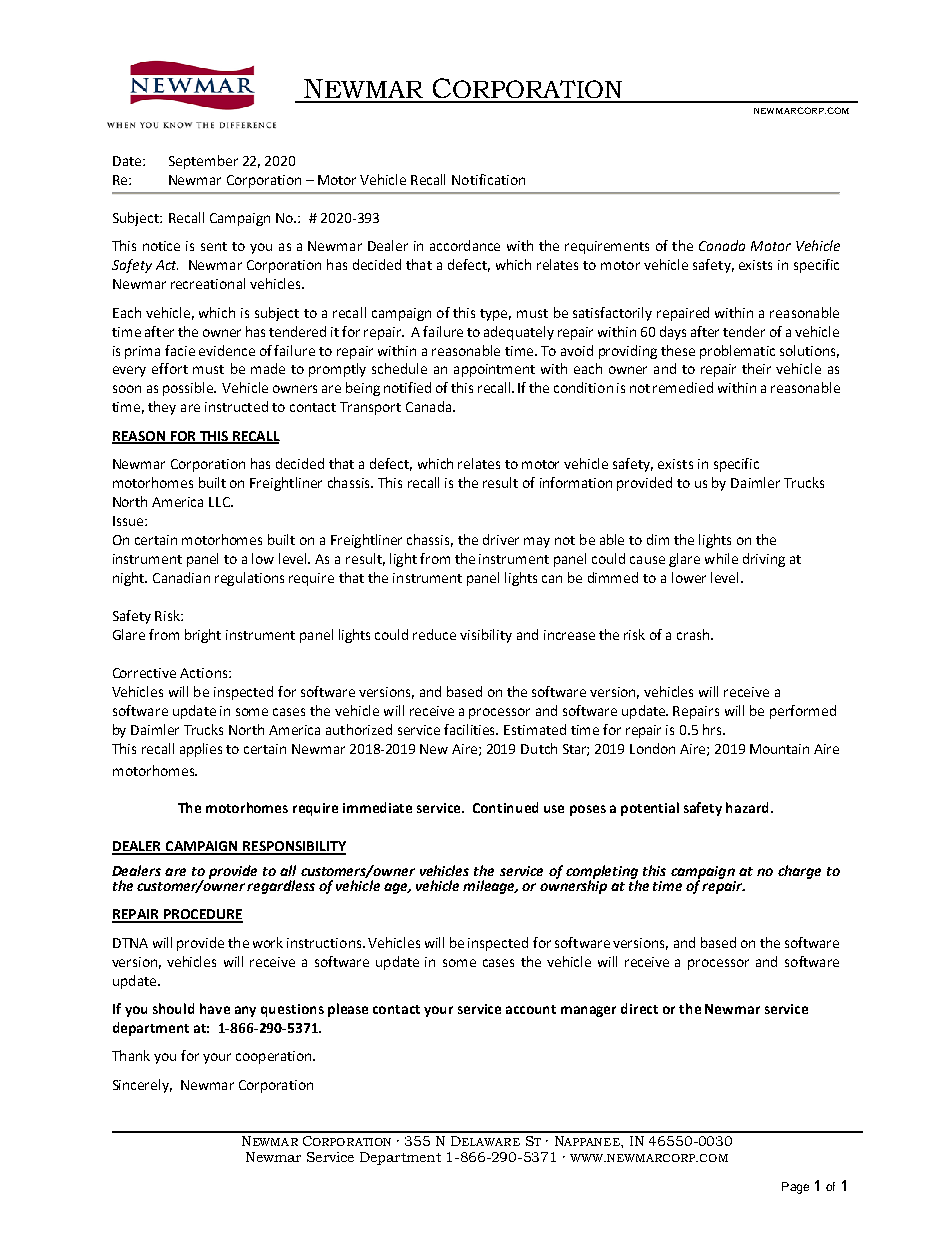 Image resolution: width=952 pixels, height=1233 pixels. What do you see at coordinates (203, 162) in the document?
I see `September` at bounding box center [203, 162].
